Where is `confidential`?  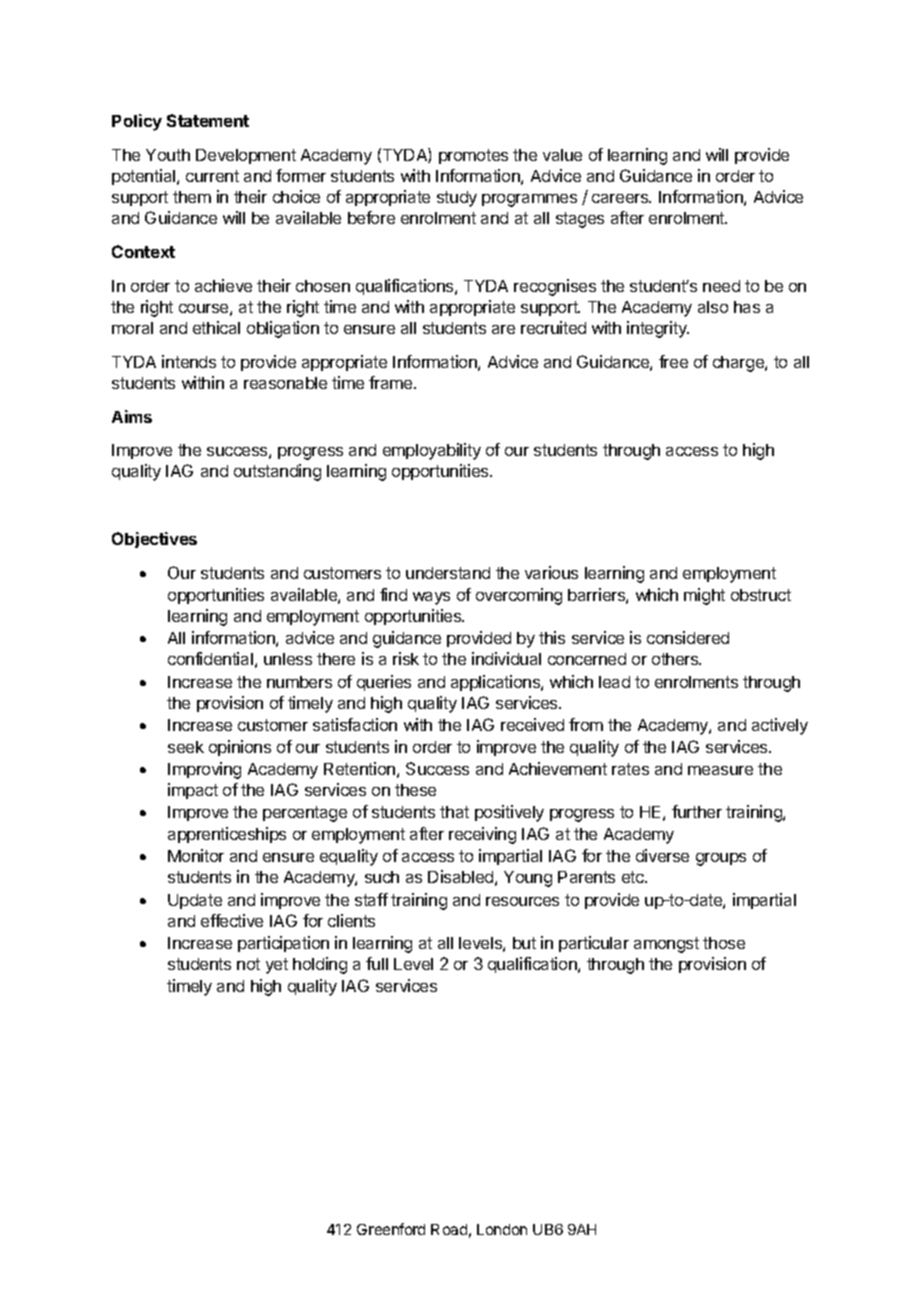 confidential is located at coordinates (210, 658).
